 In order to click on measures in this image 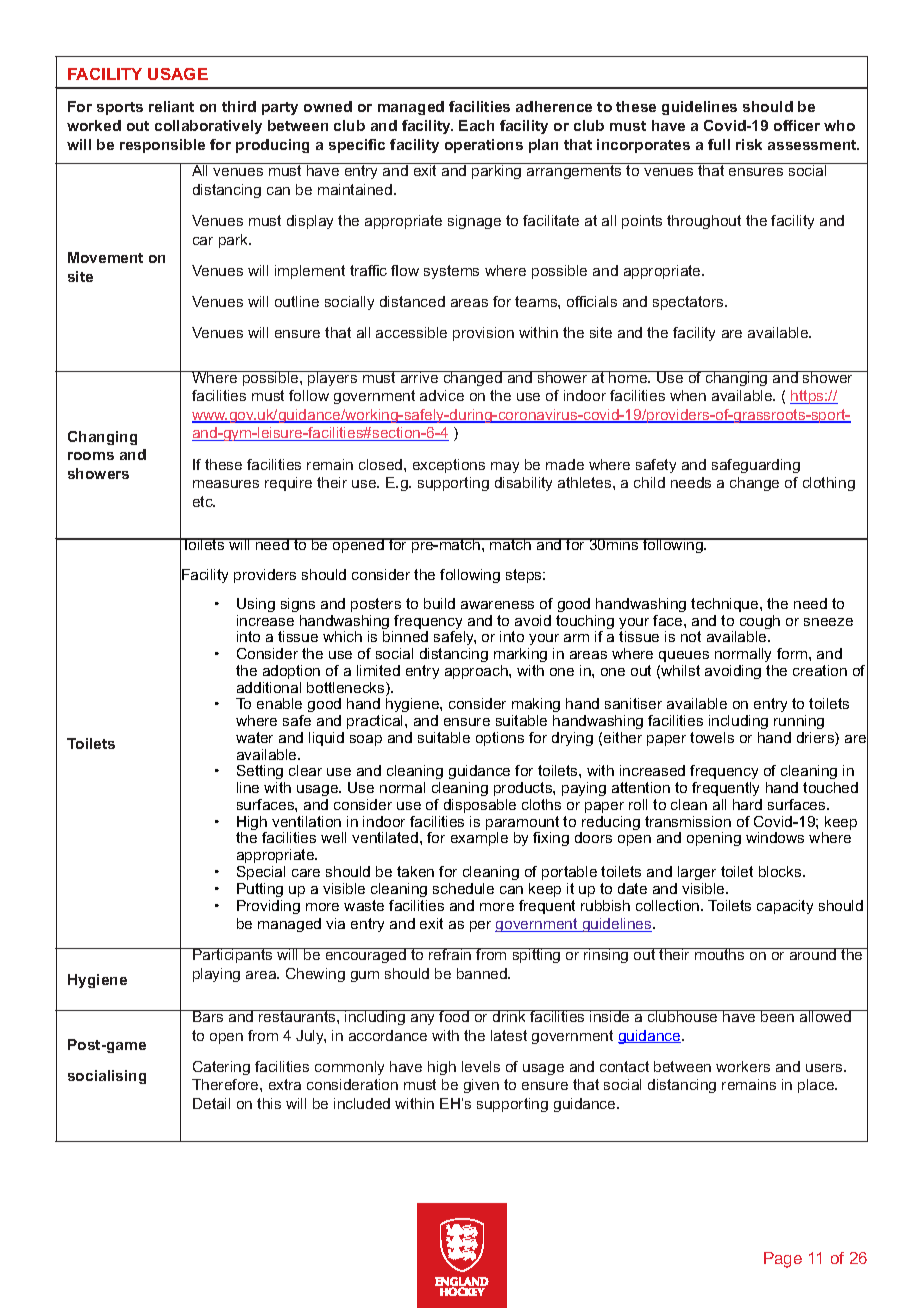, I will do `click(226, 484)`.
